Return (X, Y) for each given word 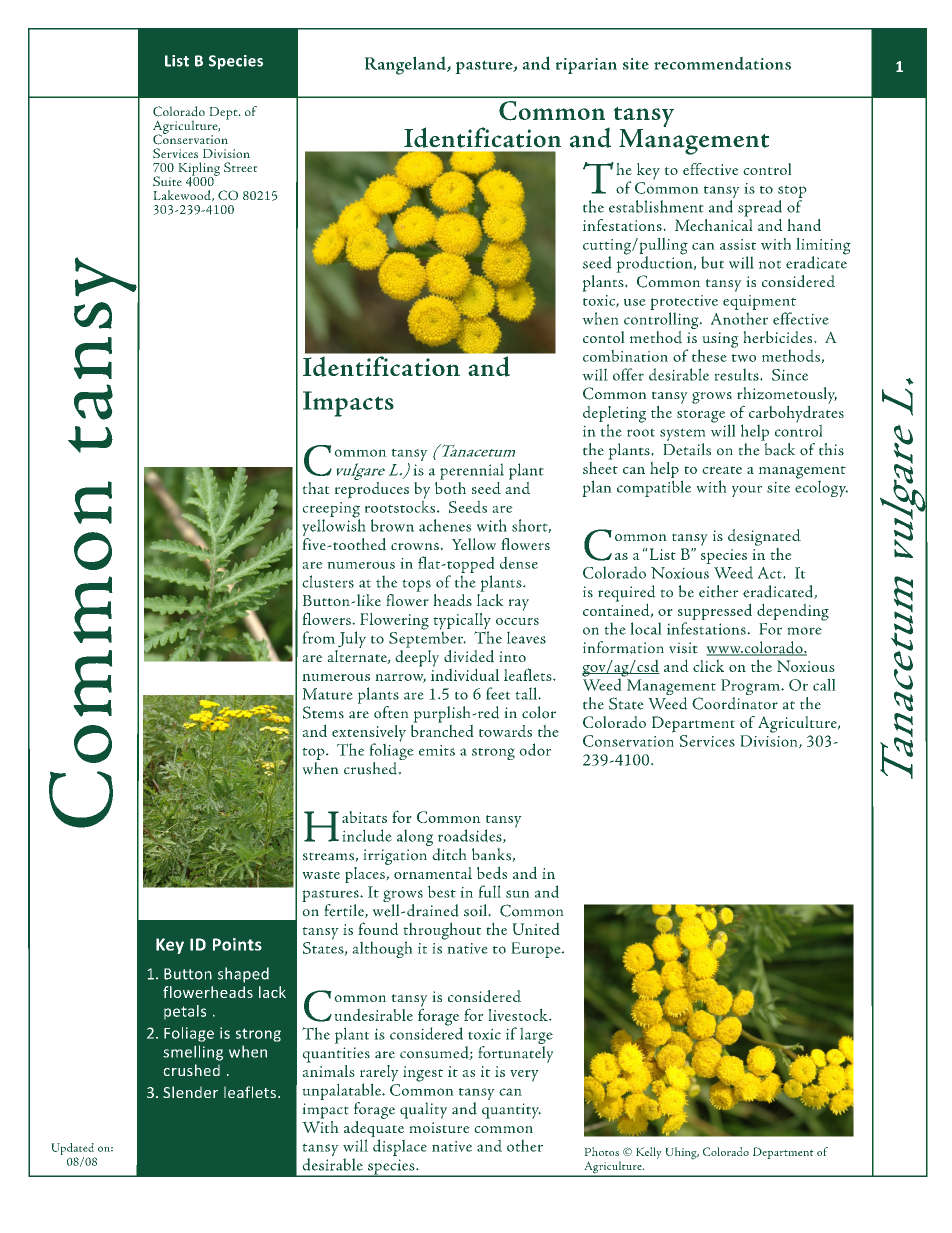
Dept (224, 113)
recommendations (722, 63)
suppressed (715, 613)
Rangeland (406, 65)
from (318, 637)
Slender (190, 1092)
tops (416, 585)
